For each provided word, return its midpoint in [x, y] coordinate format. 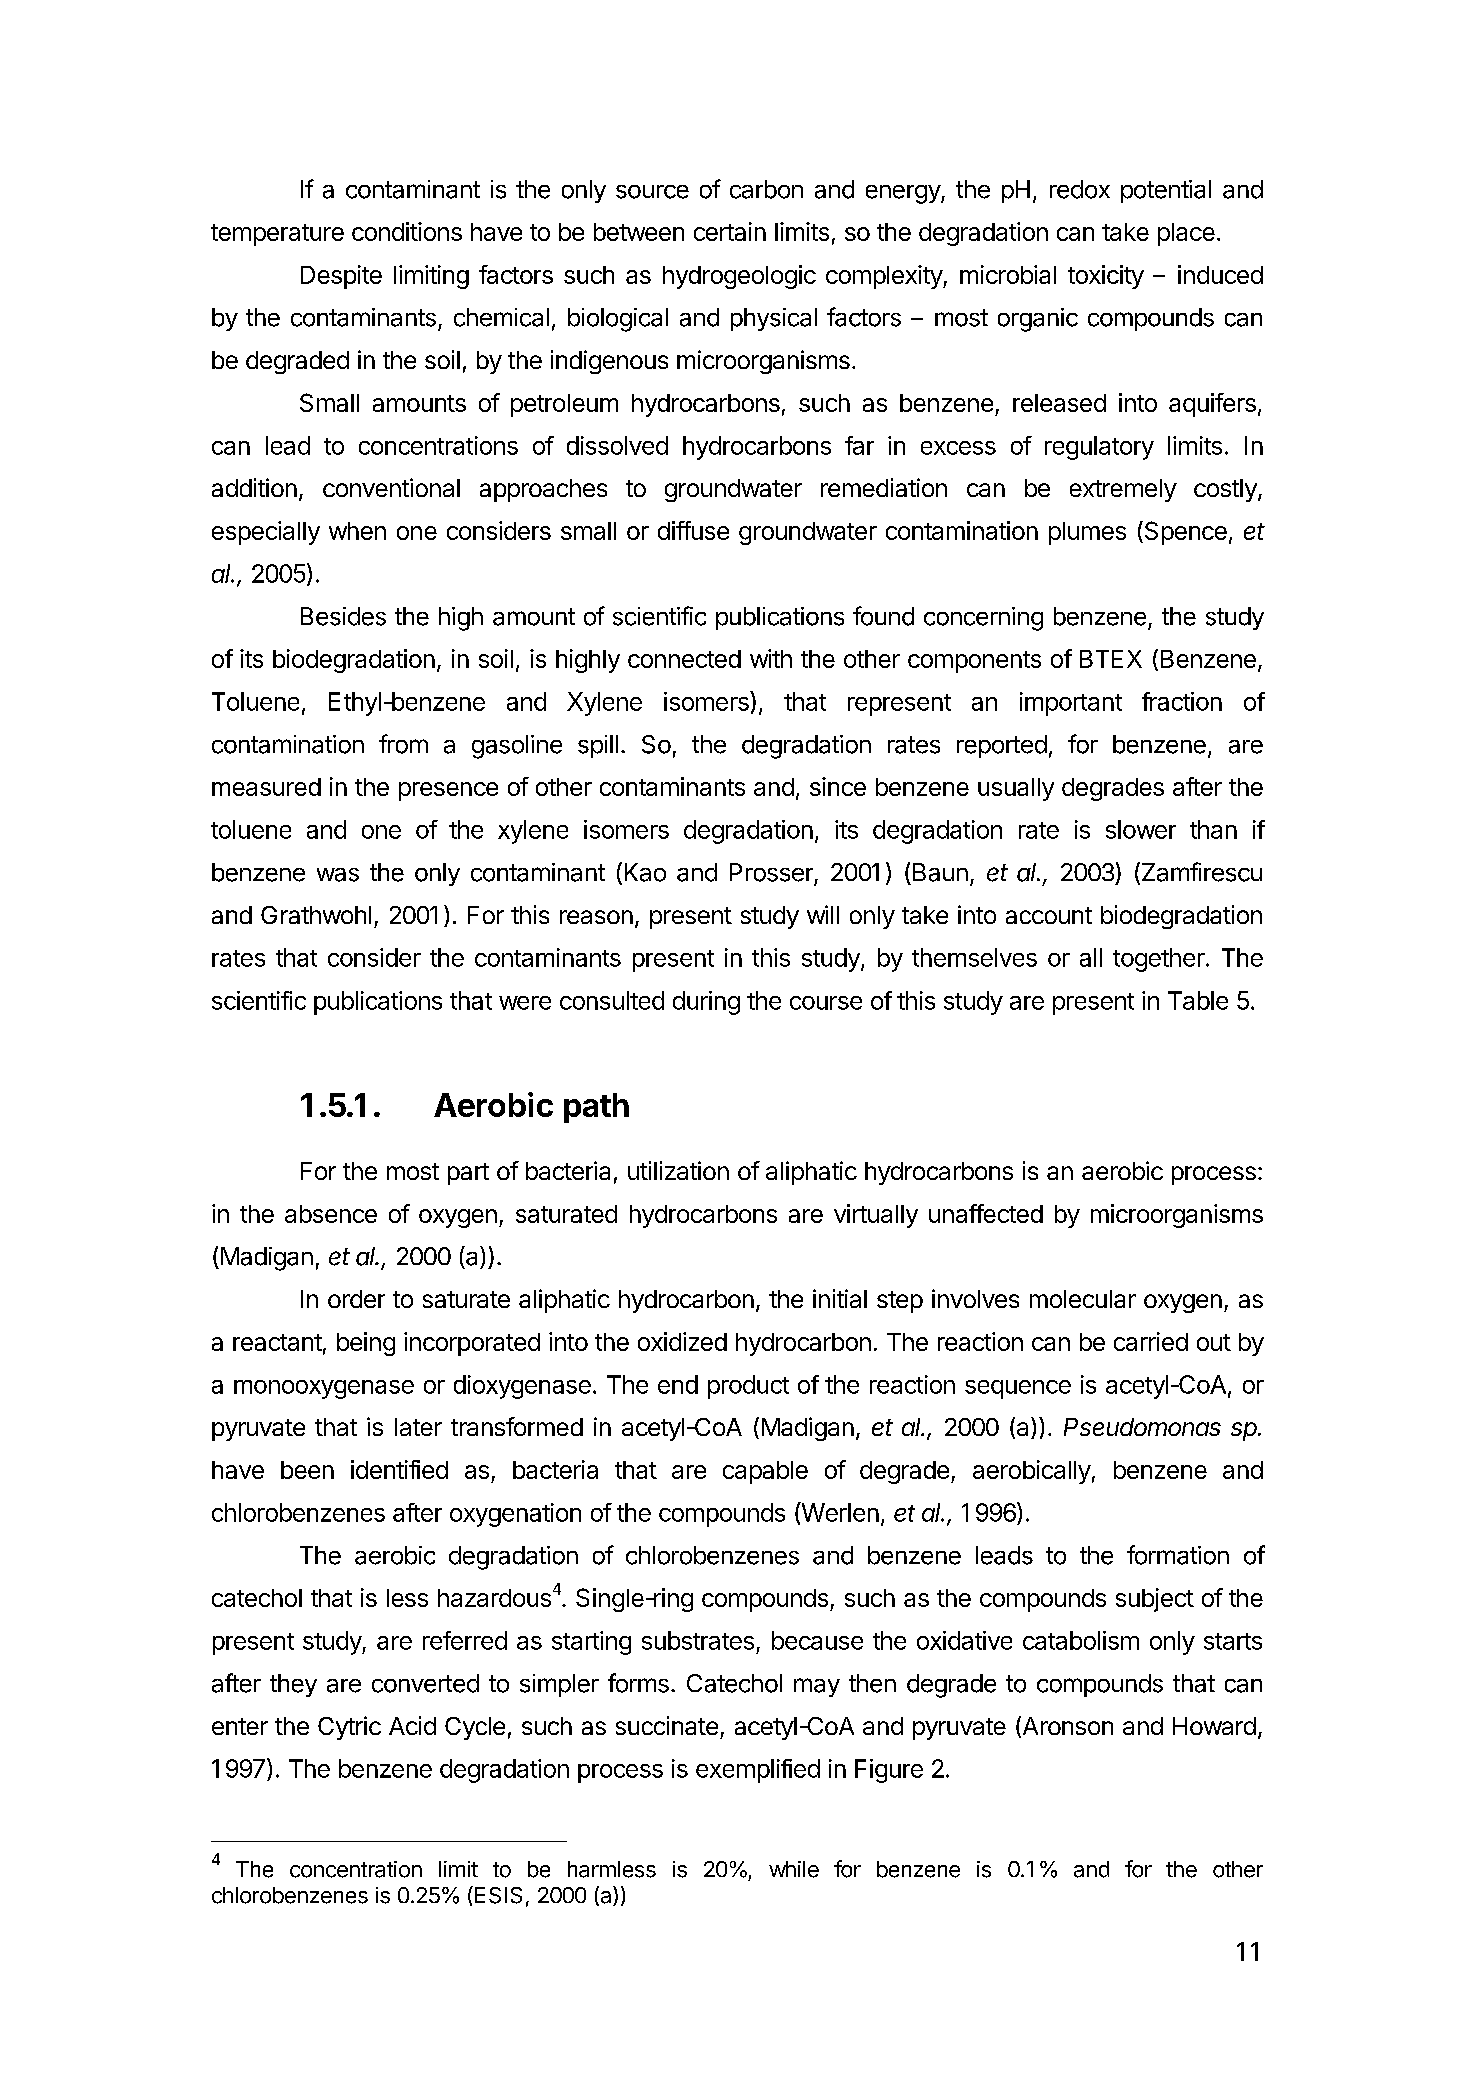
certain [730, 231]
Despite [341, 277]
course [826, 1003]
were [525, 1003]
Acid [412, 1725]
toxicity [1106, 277]
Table [1198, 1000]
